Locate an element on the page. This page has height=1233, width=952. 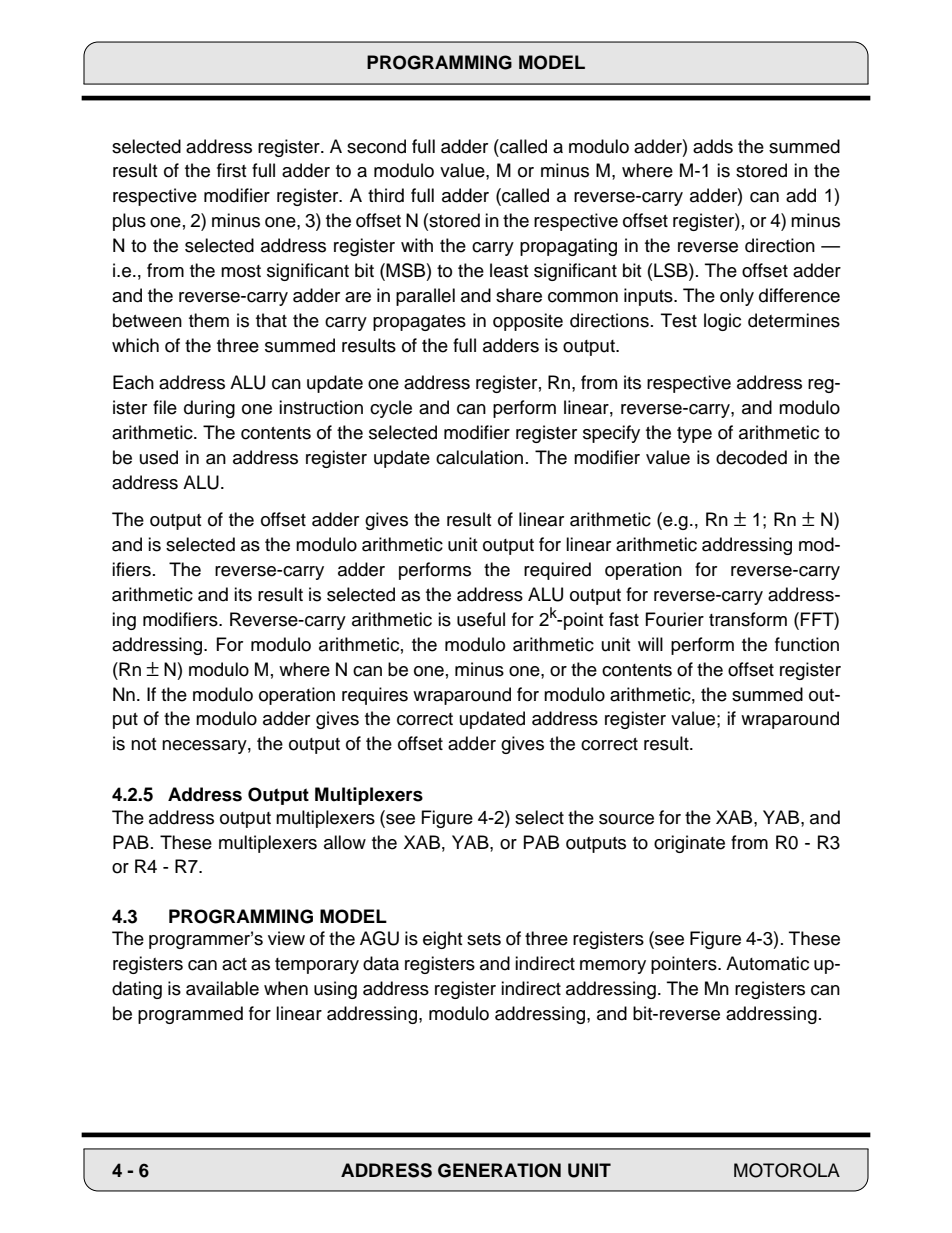
programmed is located at coordinates (190, 1015).
